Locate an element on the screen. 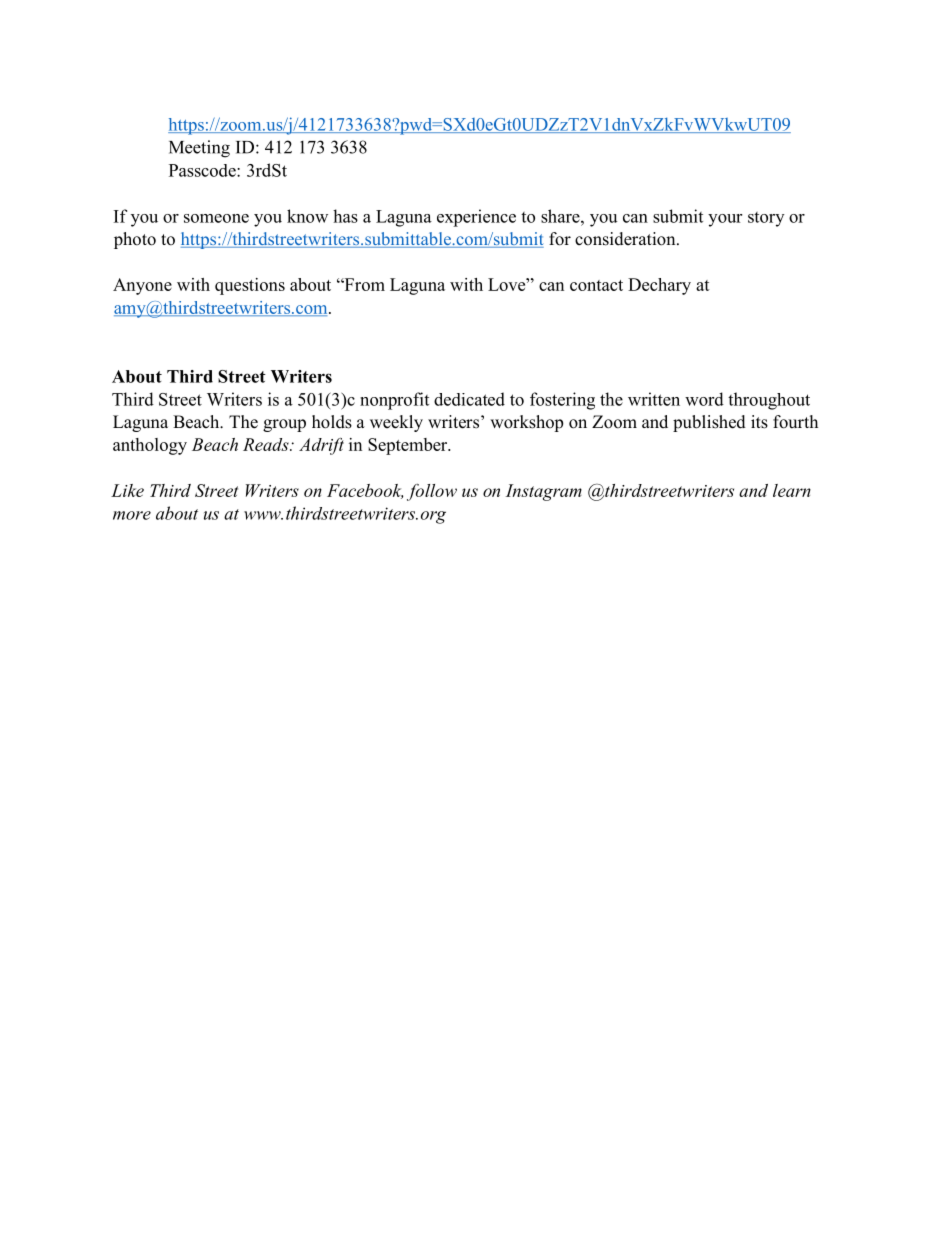 This screenshot has height=1233, width=952. experience is located at coordinates (476, 218).
